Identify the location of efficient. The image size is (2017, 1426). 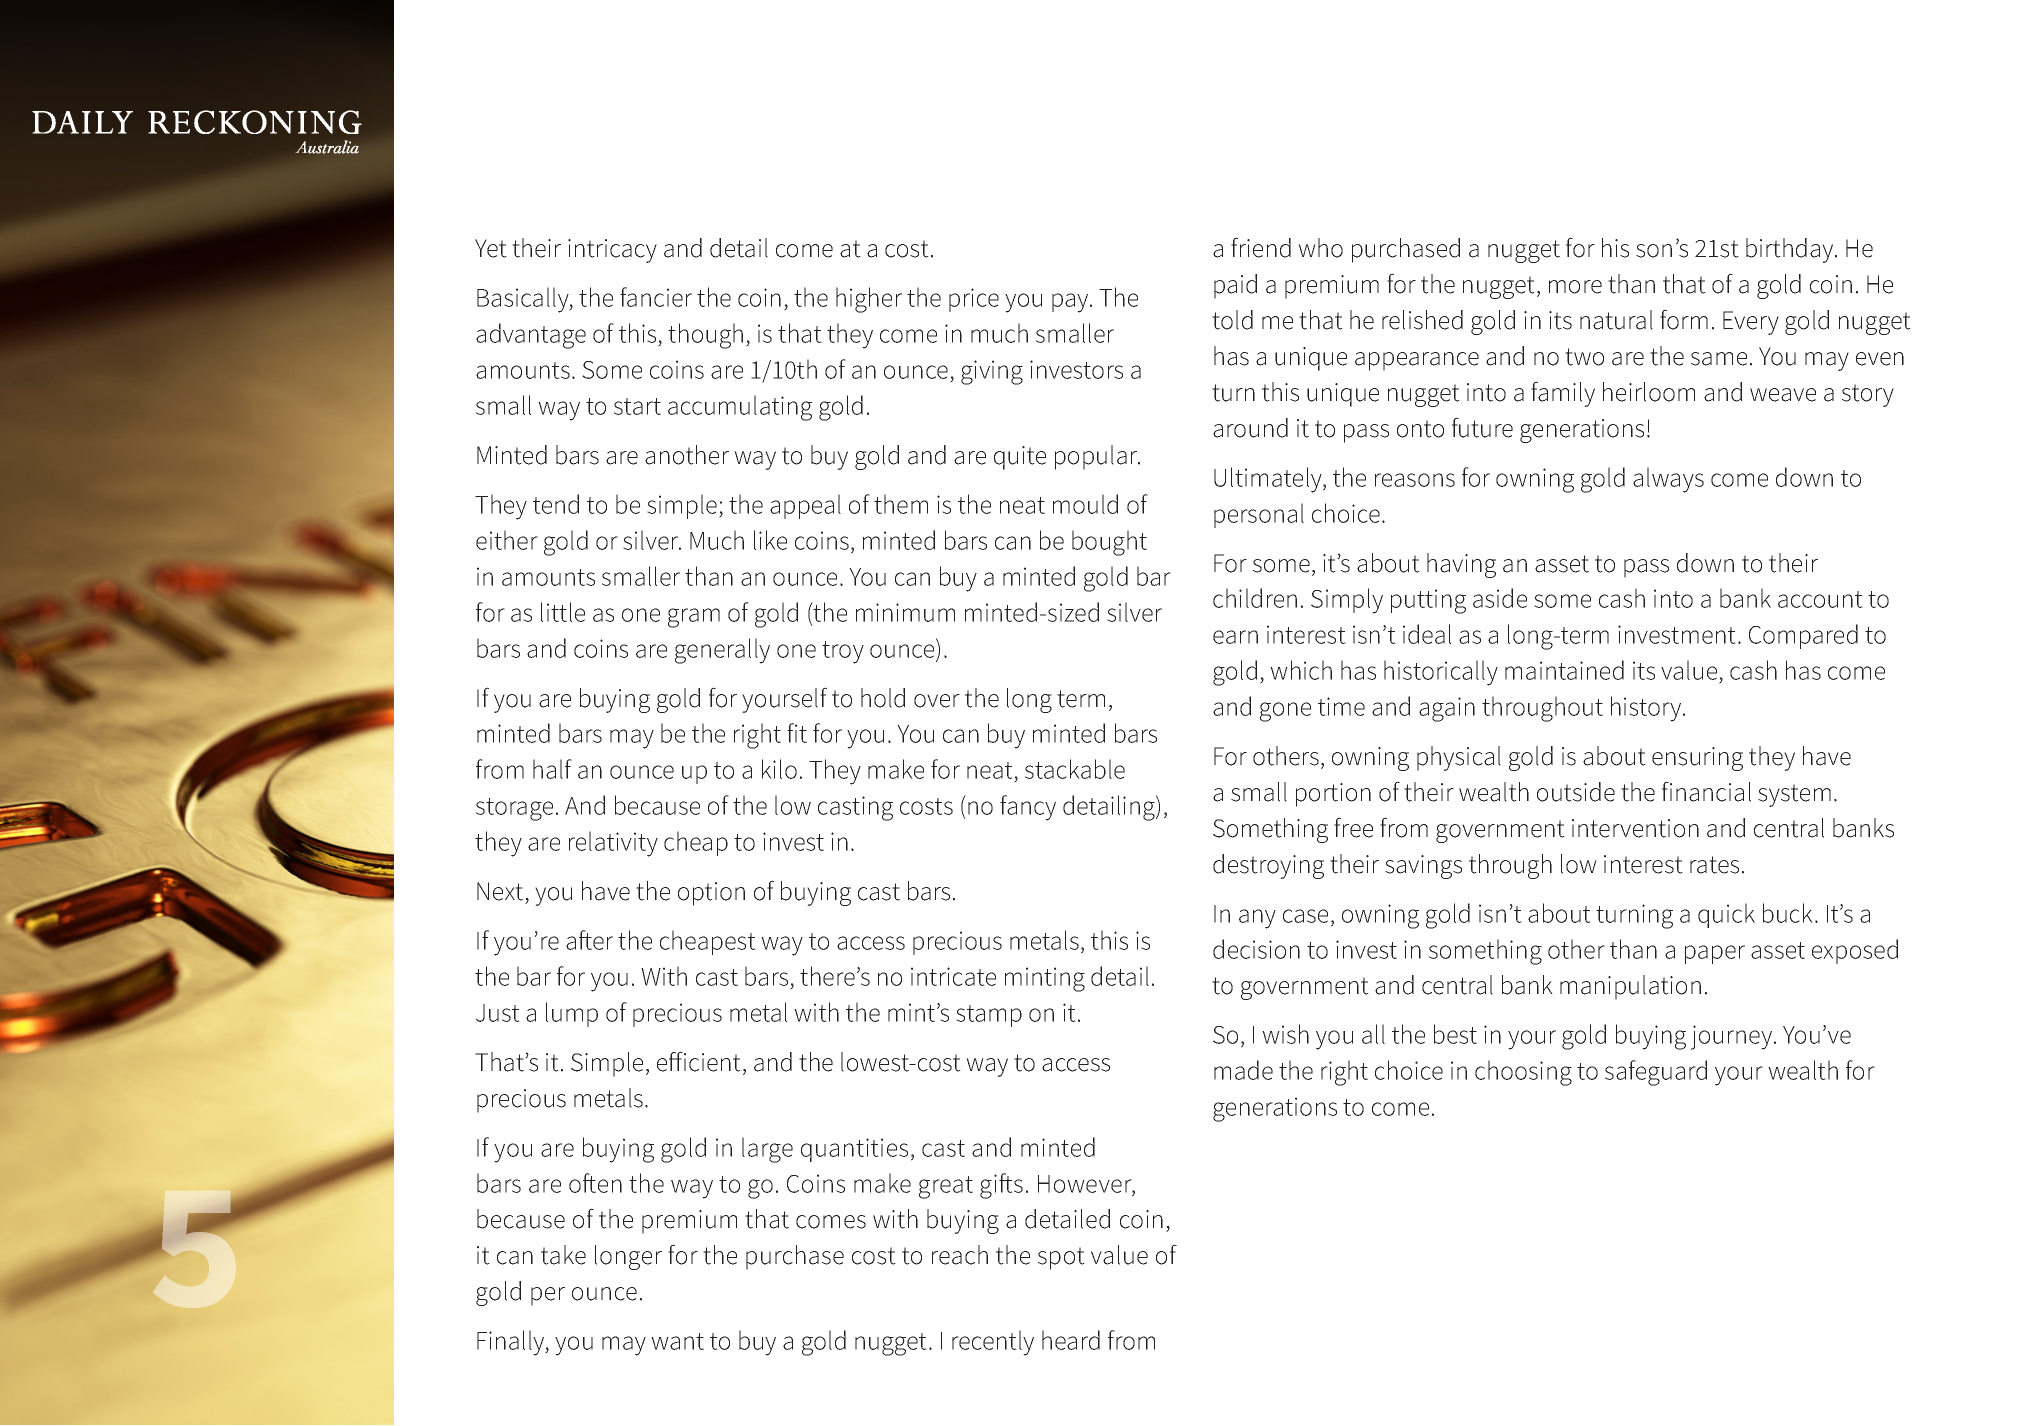
(699, 1061).
